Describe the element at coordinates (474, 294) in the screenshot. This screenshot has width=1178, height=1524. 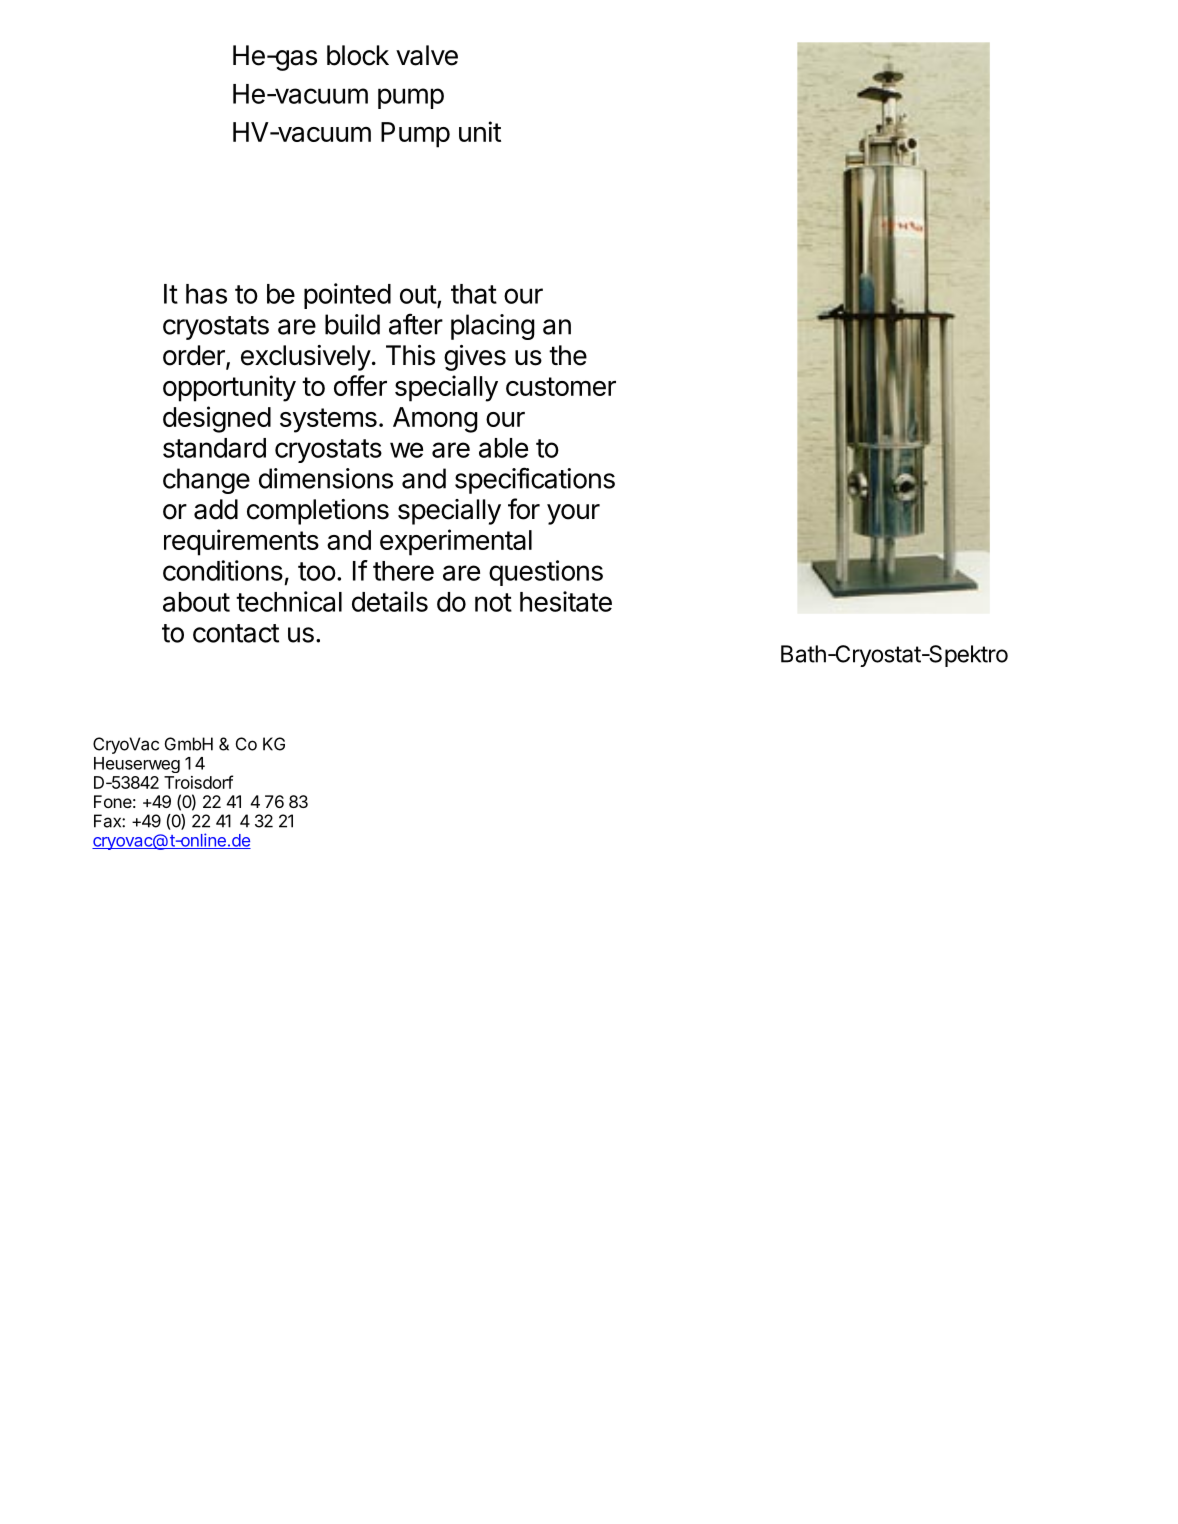
I see `that` at that location.
